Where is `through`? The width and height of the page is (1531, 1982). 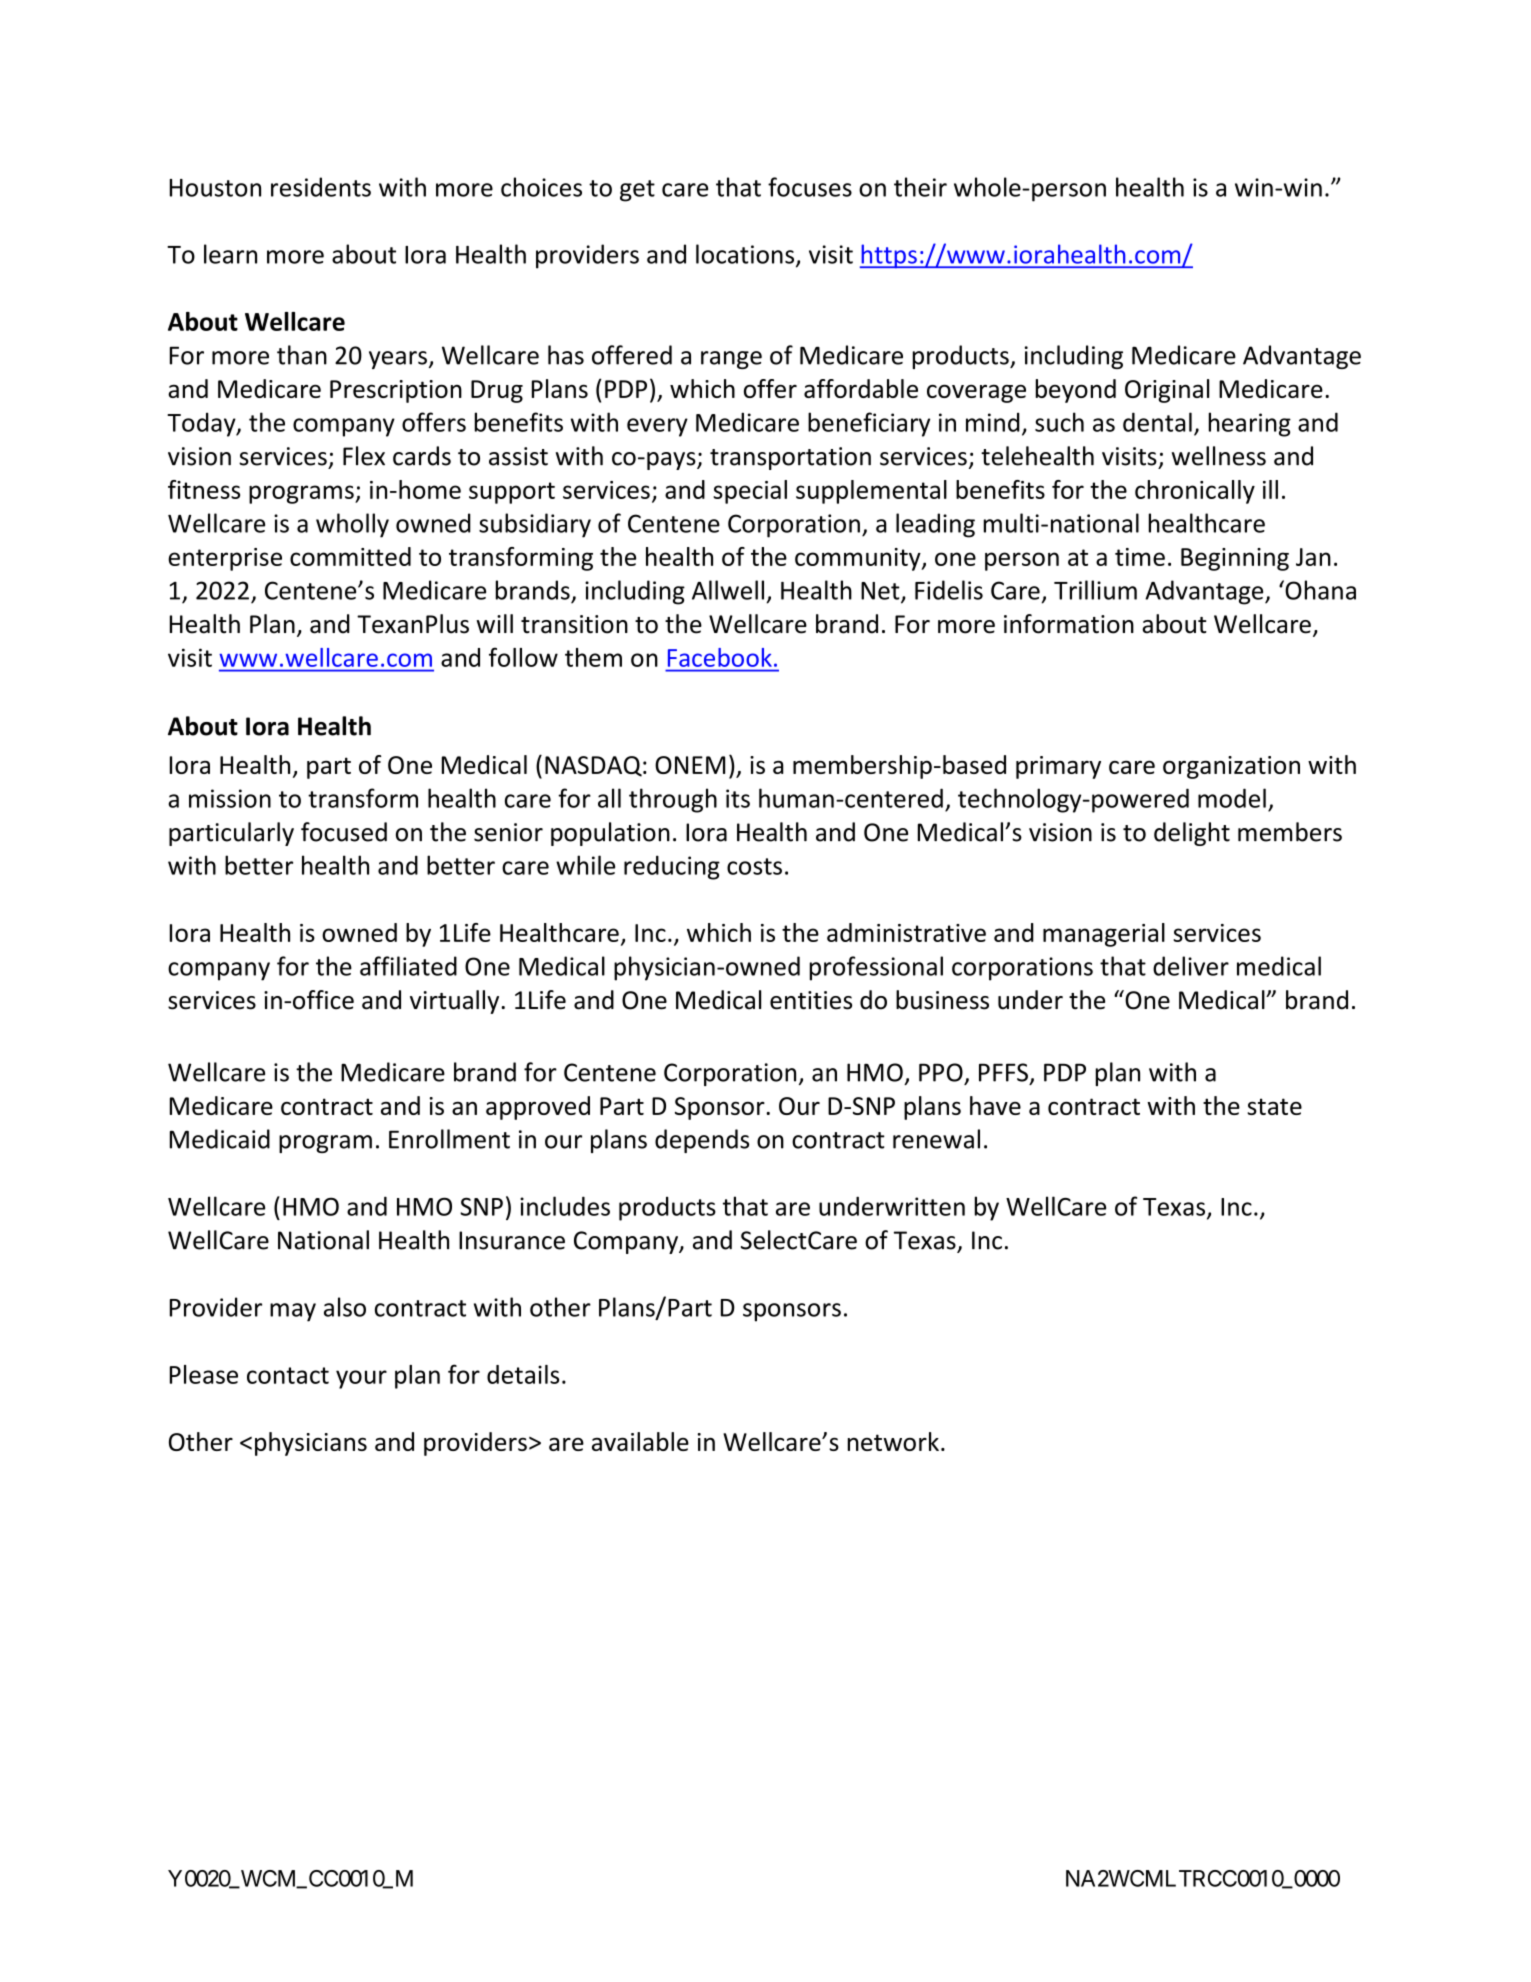 through is located at coordinates (673, 800).
